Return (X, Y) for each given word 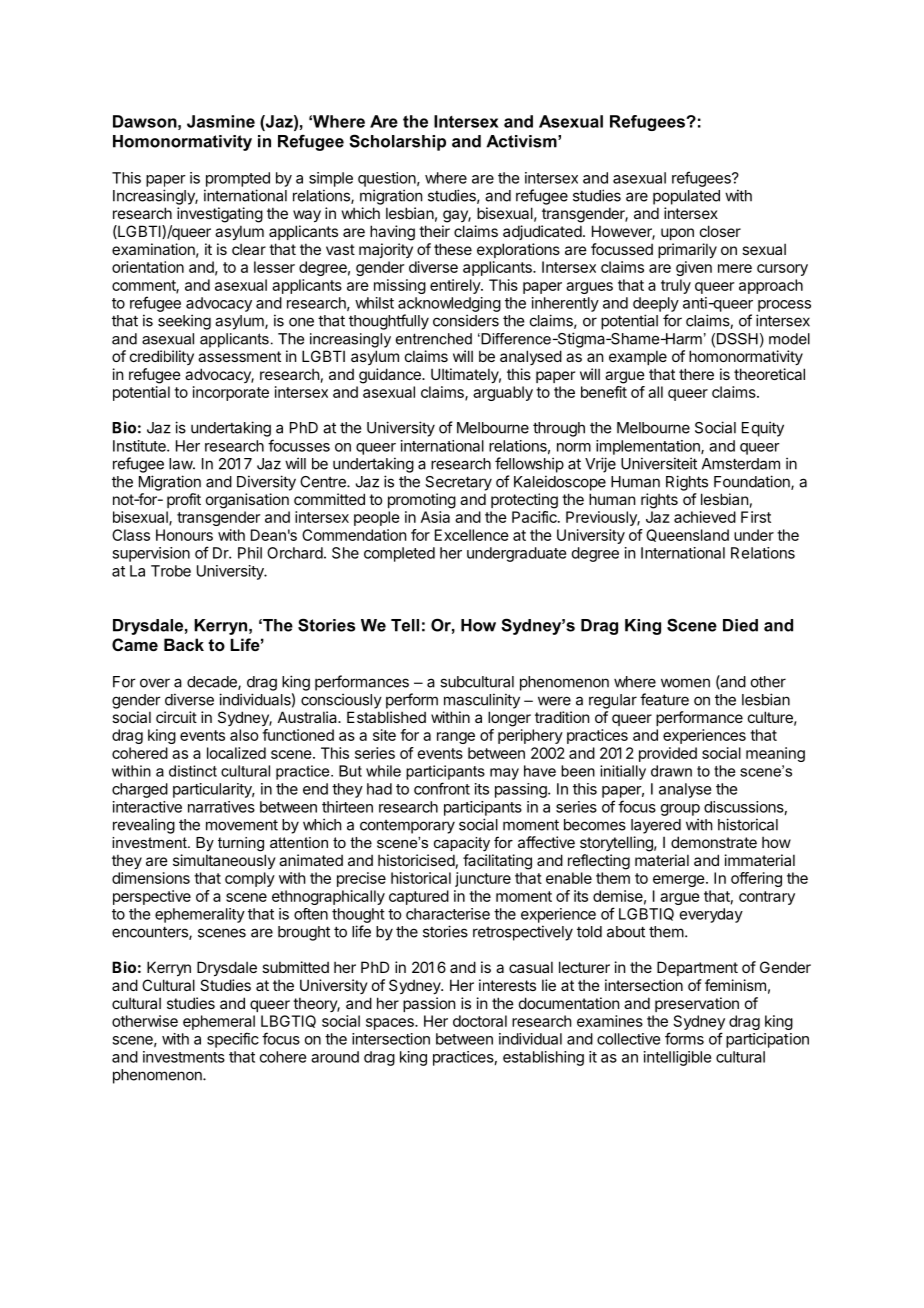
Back (184, 644)
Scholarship (397, 142)
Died (740, 625)
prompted (238, 179)
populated (686, 197)
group (680, 810)
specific (233, 1040)
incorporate (231, 393)
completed (399, 554)
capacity (462, 844)
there (696, 374)
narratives (221, 807)
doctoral (480, 1021)
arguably (503, 393)
